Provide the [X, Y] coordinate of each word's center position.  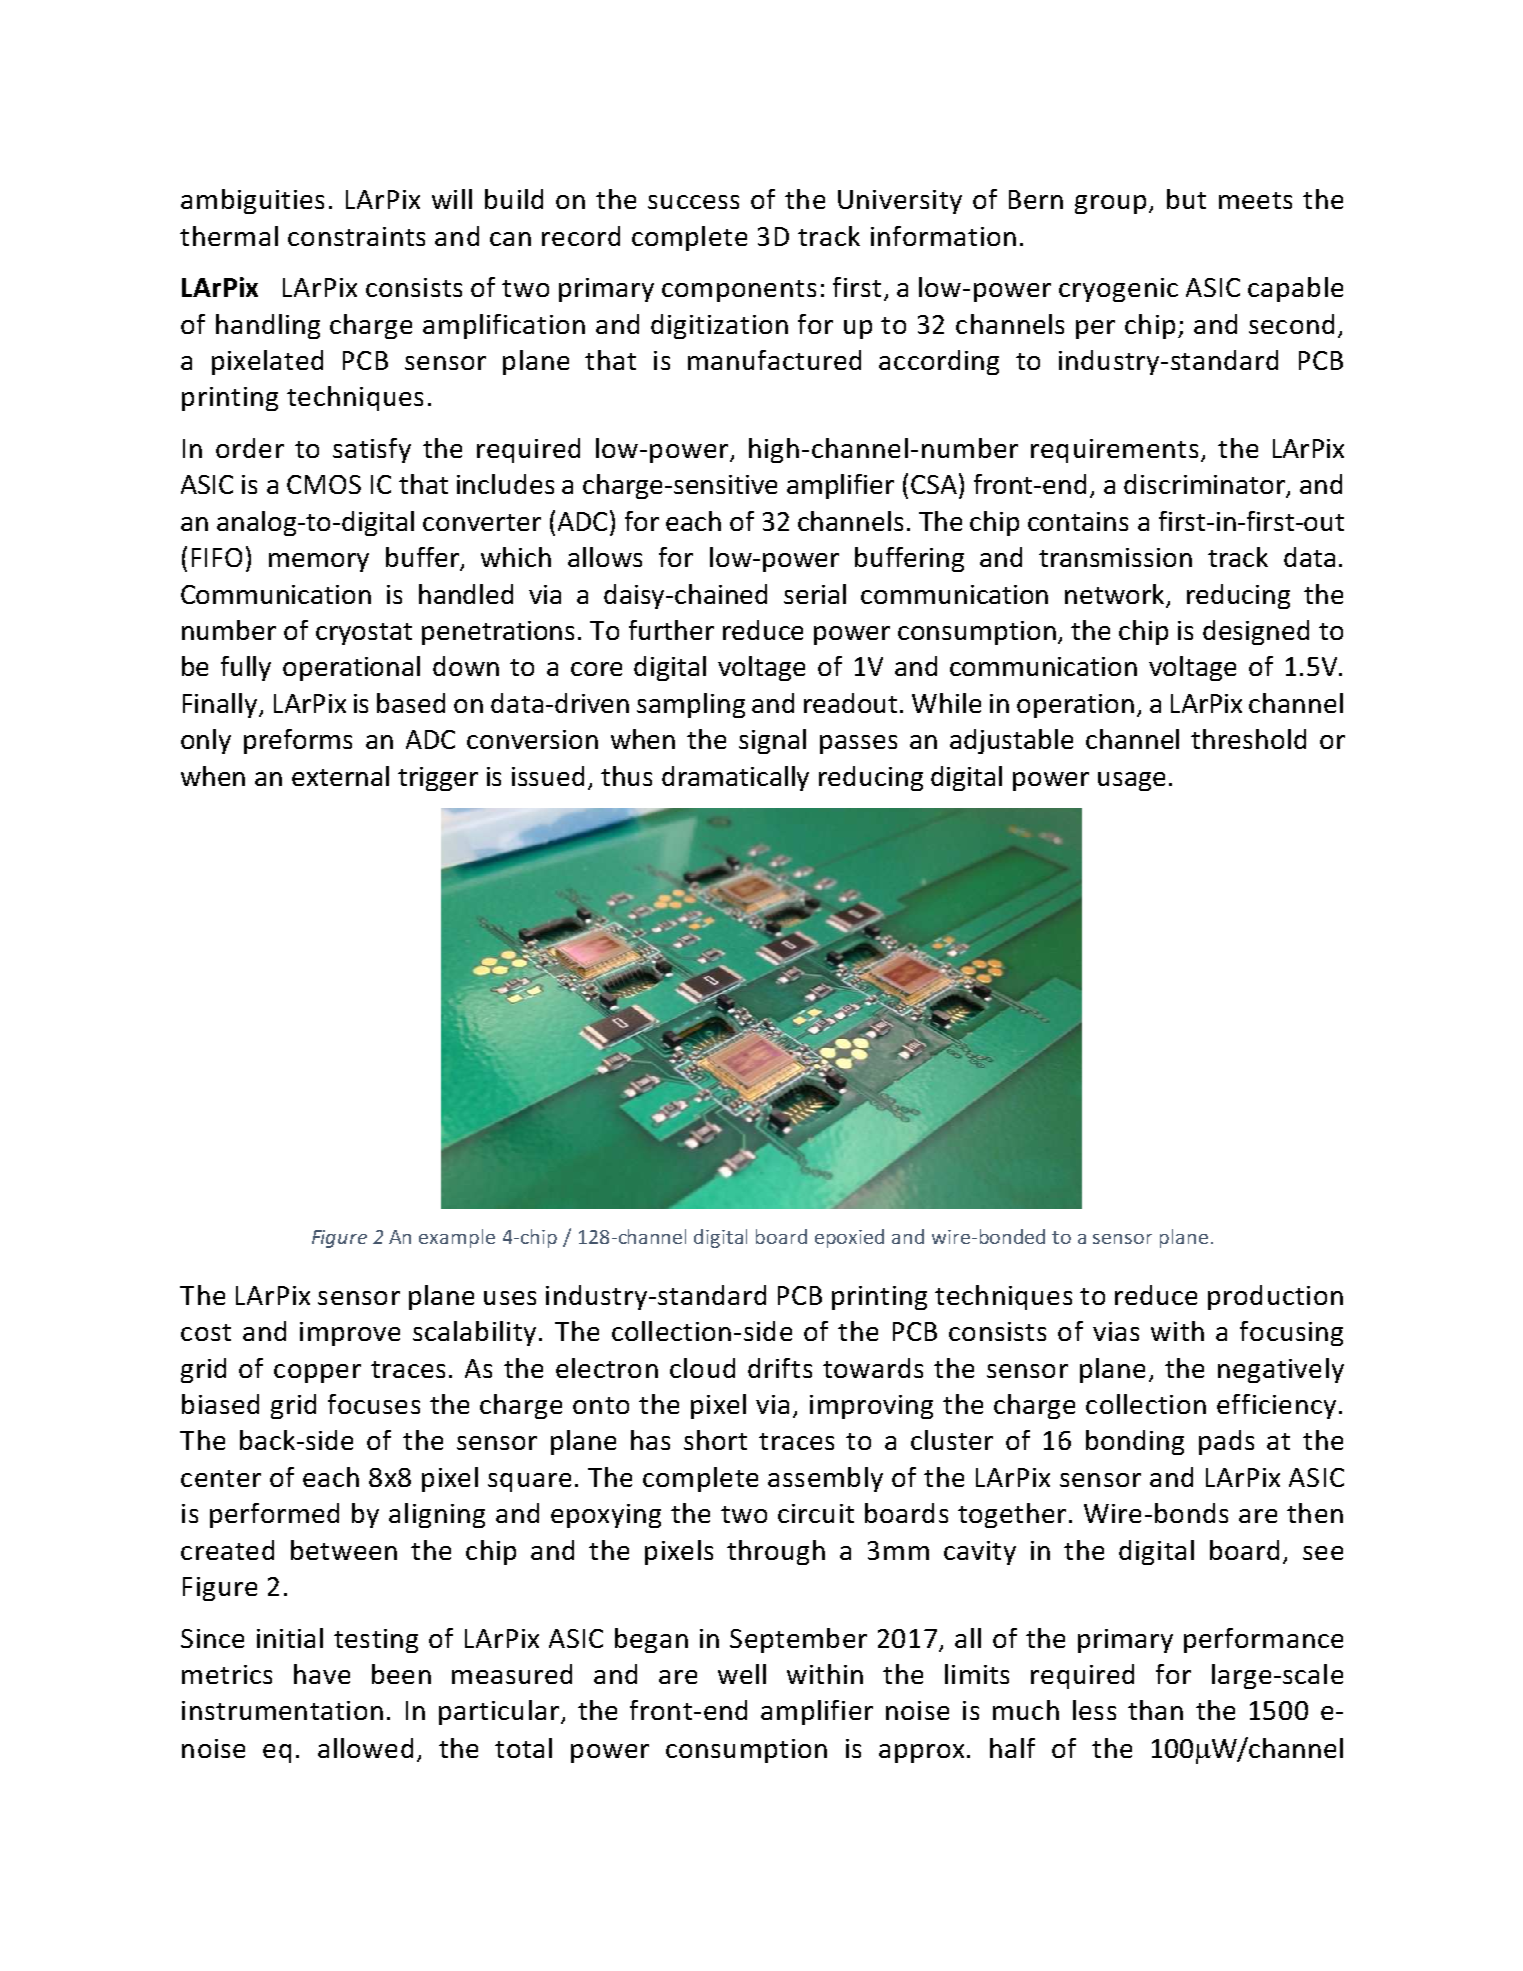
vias [1116, 1331]
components [739, 291]
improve [350, 1334]
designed [1256, 632]
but [1186, 199]
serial [815, 594]
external [340, 776]
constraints [356, 236]
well [742, 1674]
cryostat [364, 634]
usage [1131, 781]
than [1155, 1710]
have [322, 1674]
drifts [780, 1368]
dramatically [735, 778]
